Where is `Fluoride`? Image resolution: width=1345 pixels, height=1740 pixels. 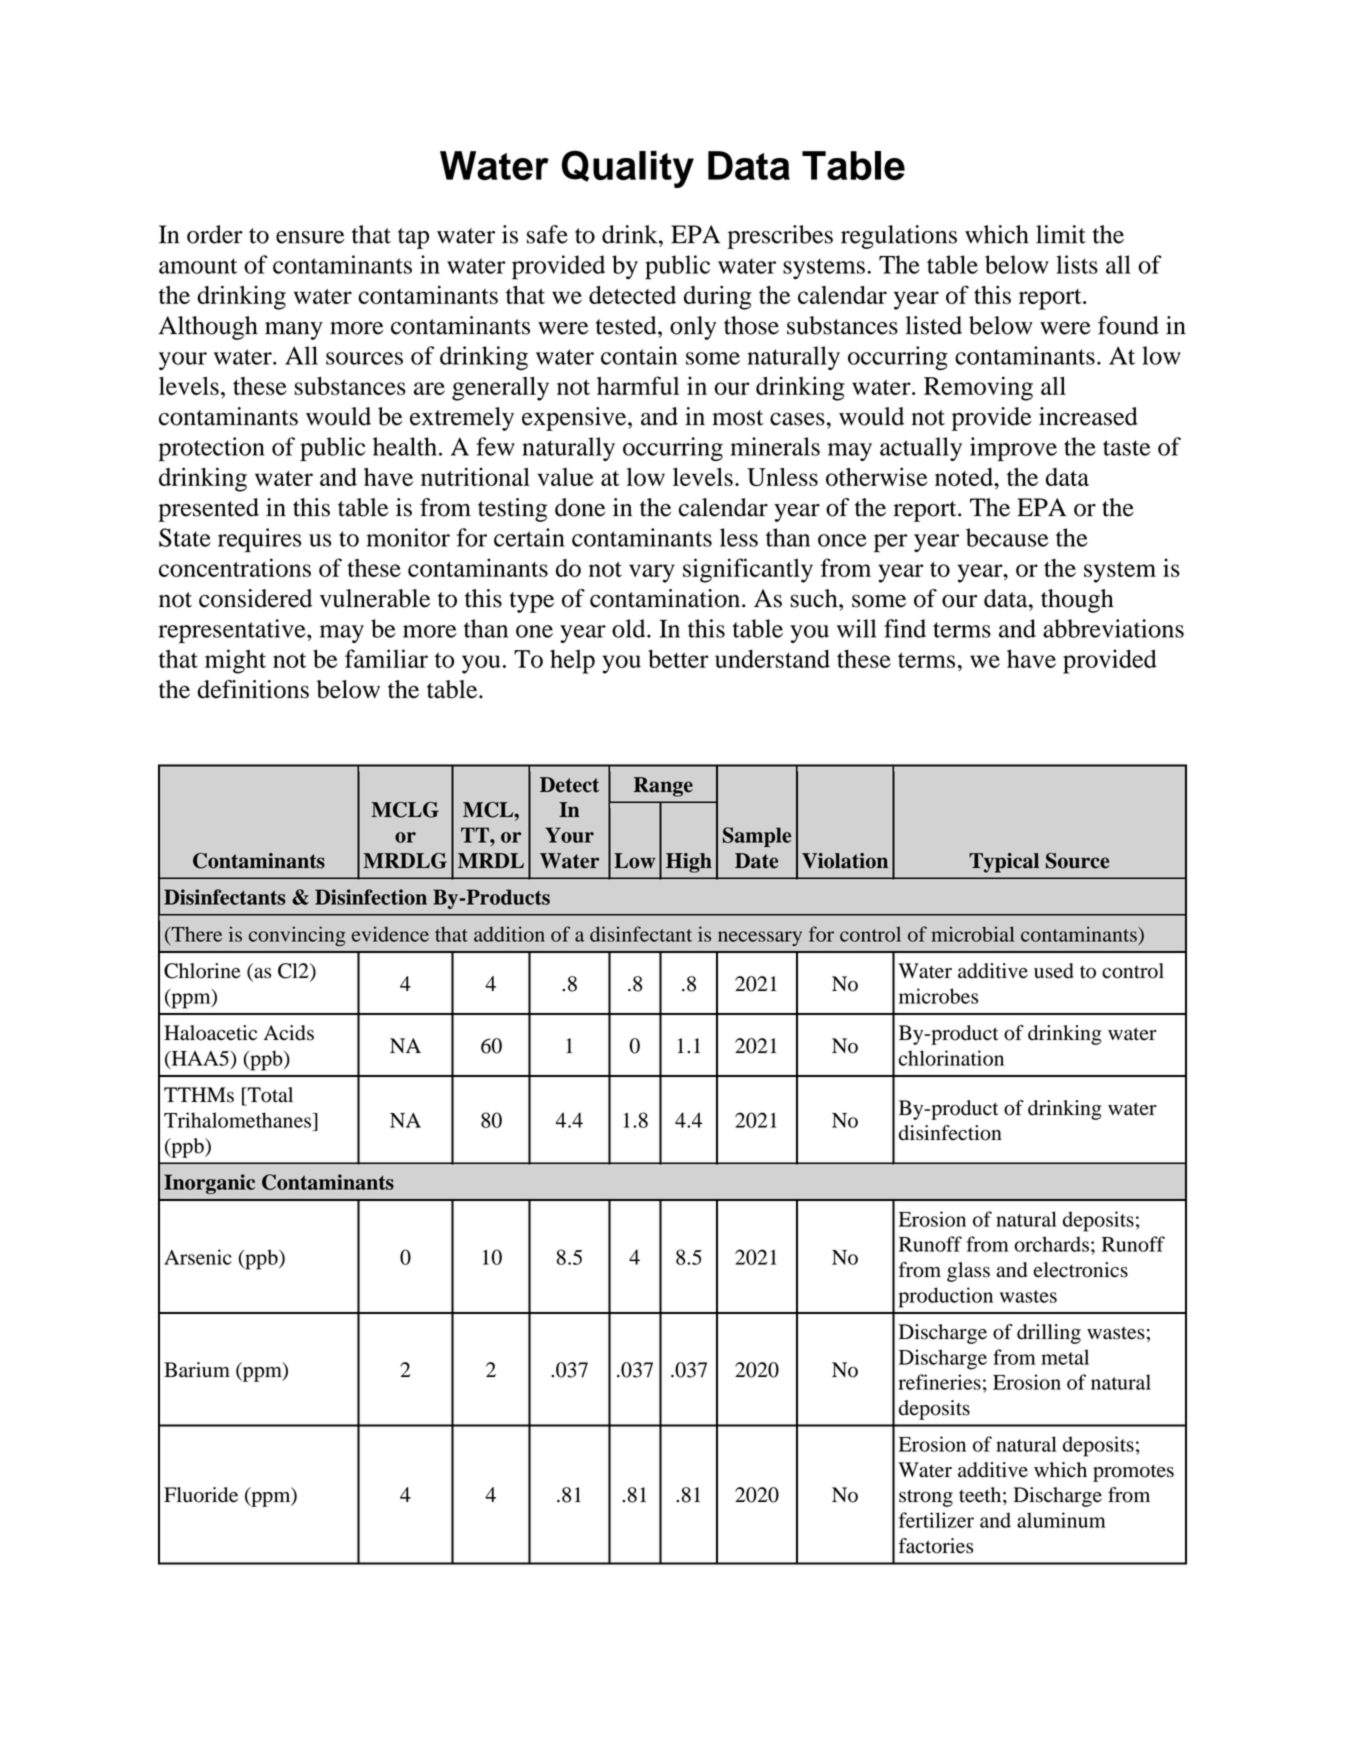 Fluoride is located at coordinates (201, 1495).
